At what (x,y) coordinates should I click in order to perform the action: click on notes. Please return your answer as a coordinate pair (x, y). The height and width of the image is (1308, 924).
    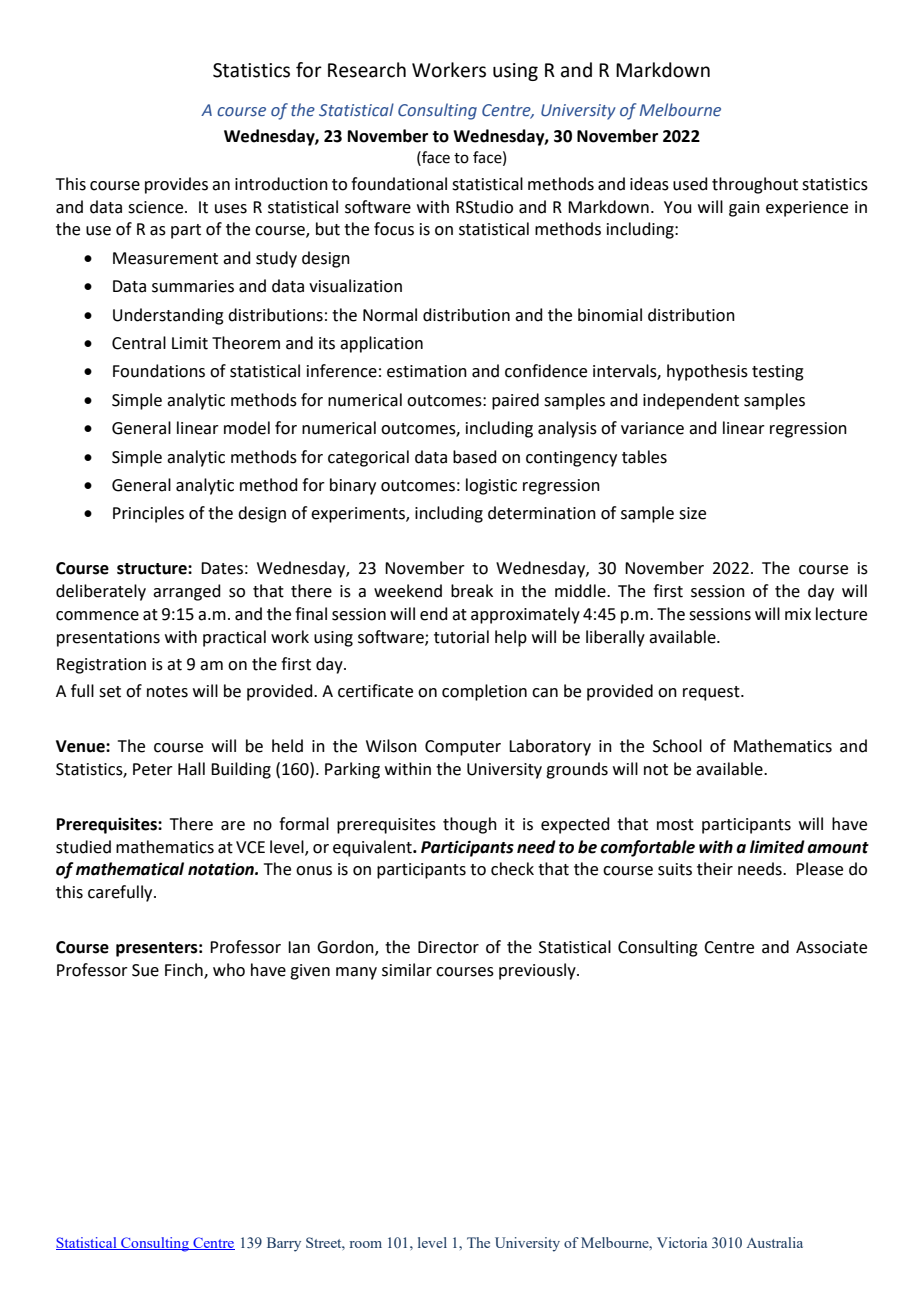
    Looking at the image, I should click on (167, 692).
